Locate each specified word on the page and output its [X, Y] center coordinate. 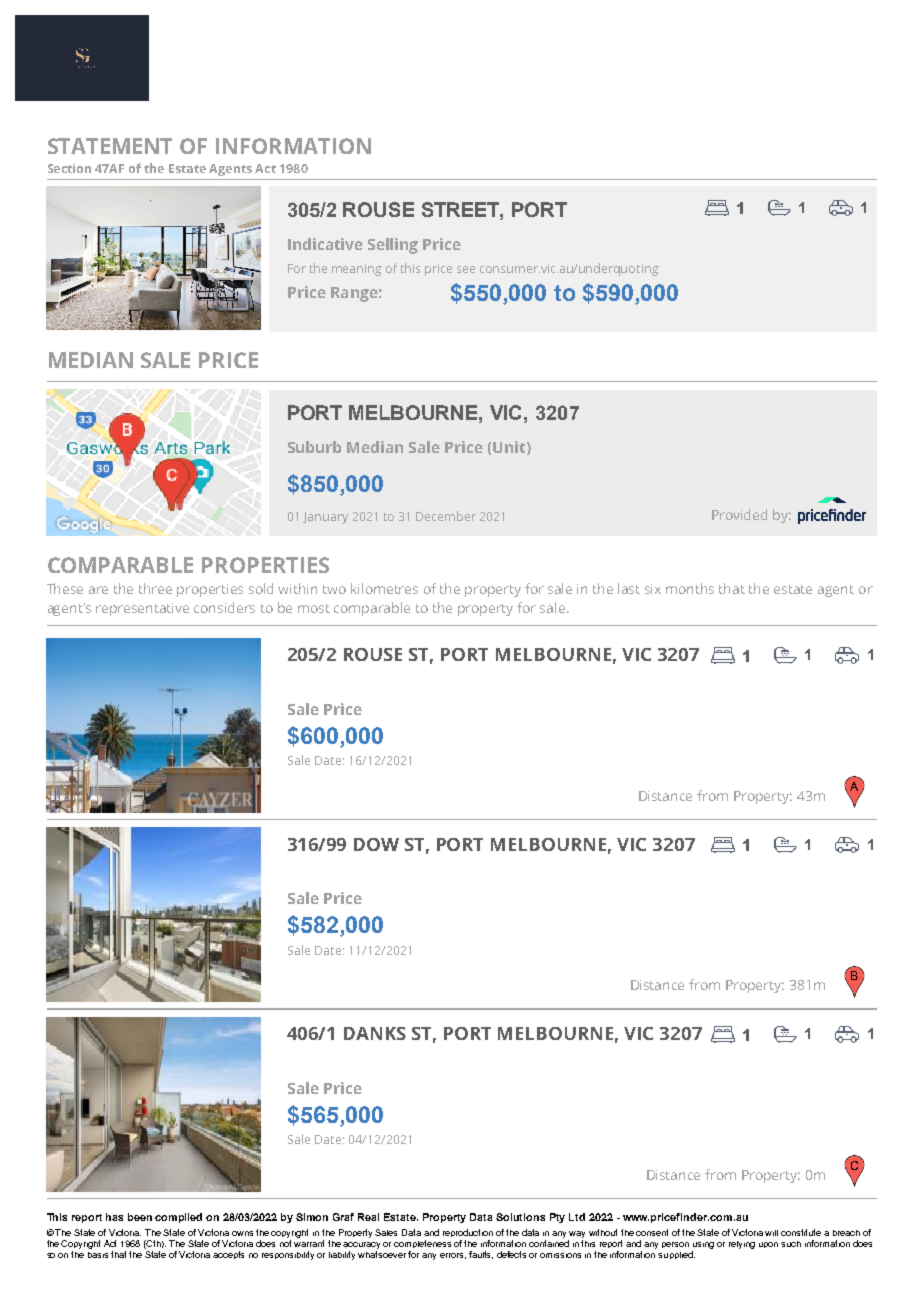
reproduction [468, 1233]
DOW [376, 844]
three [155, 588]
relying [742, 1245]
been [140, 1217]
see [466, 269]
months [690, 588]
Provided [739, 514]
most [314, 608]
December [446, 516]
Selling [393, 246]
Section [69, 168]
